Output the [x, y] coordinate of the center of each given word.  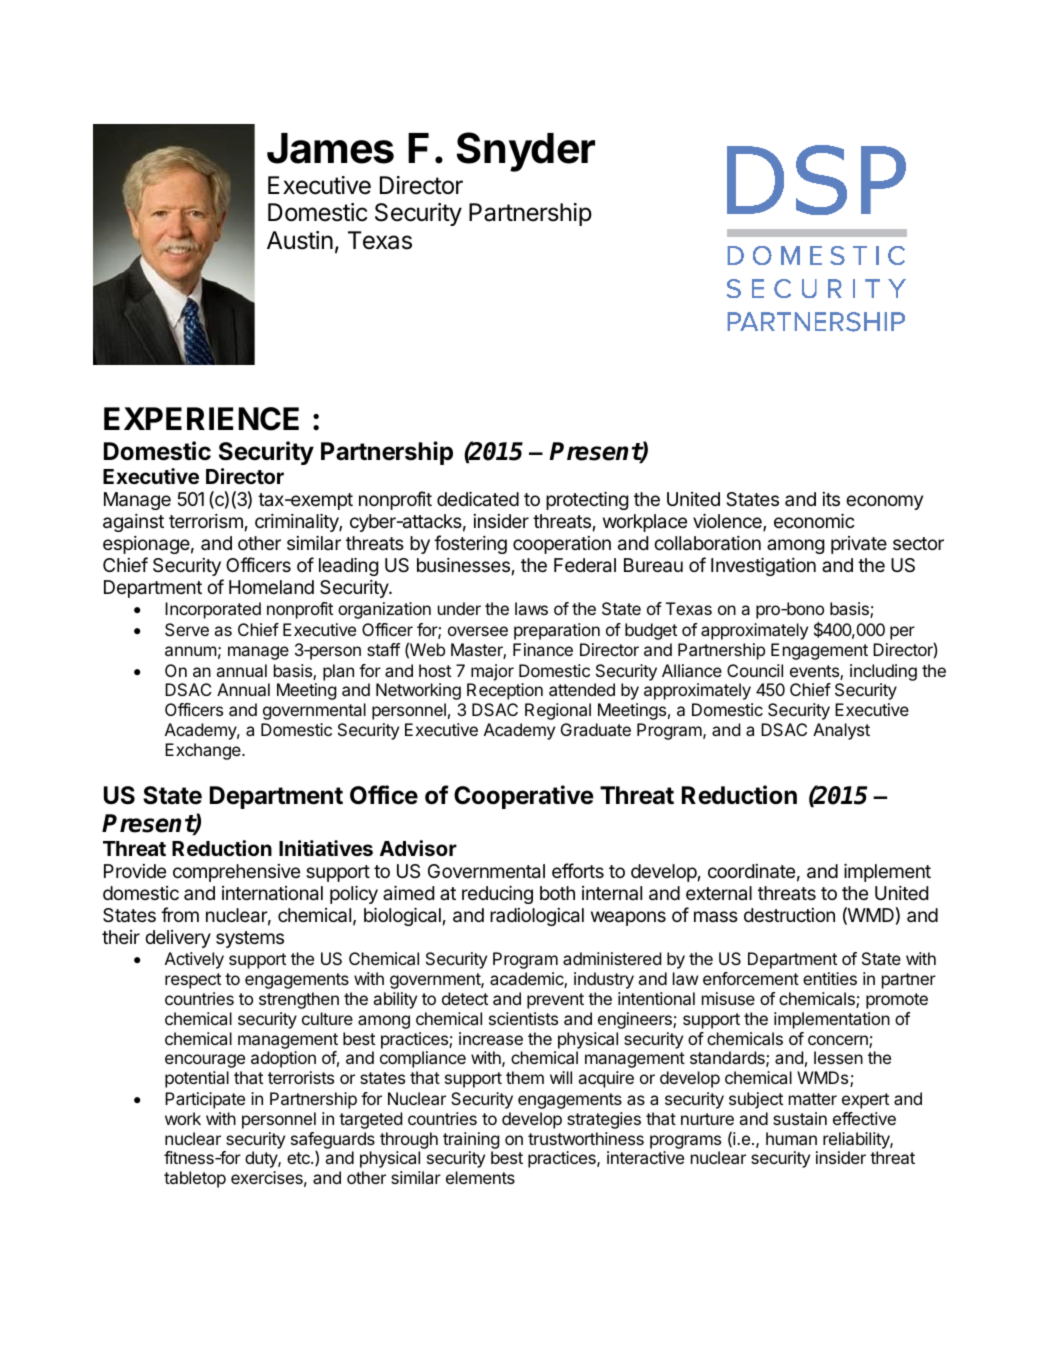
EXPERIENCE [201, 419]
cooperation [562, 545]
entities [830, 978]
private [859, 545]
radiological [537, 917]
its [831, 499]
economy [884, 502]
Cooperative [524, 797]
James [330, 148]
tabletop [195, 1179]
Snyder [526, 152]
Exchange [204, 751]
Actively [194, 960]
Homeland [271, 587]
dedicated [478, 498]
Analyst [841, 731]
